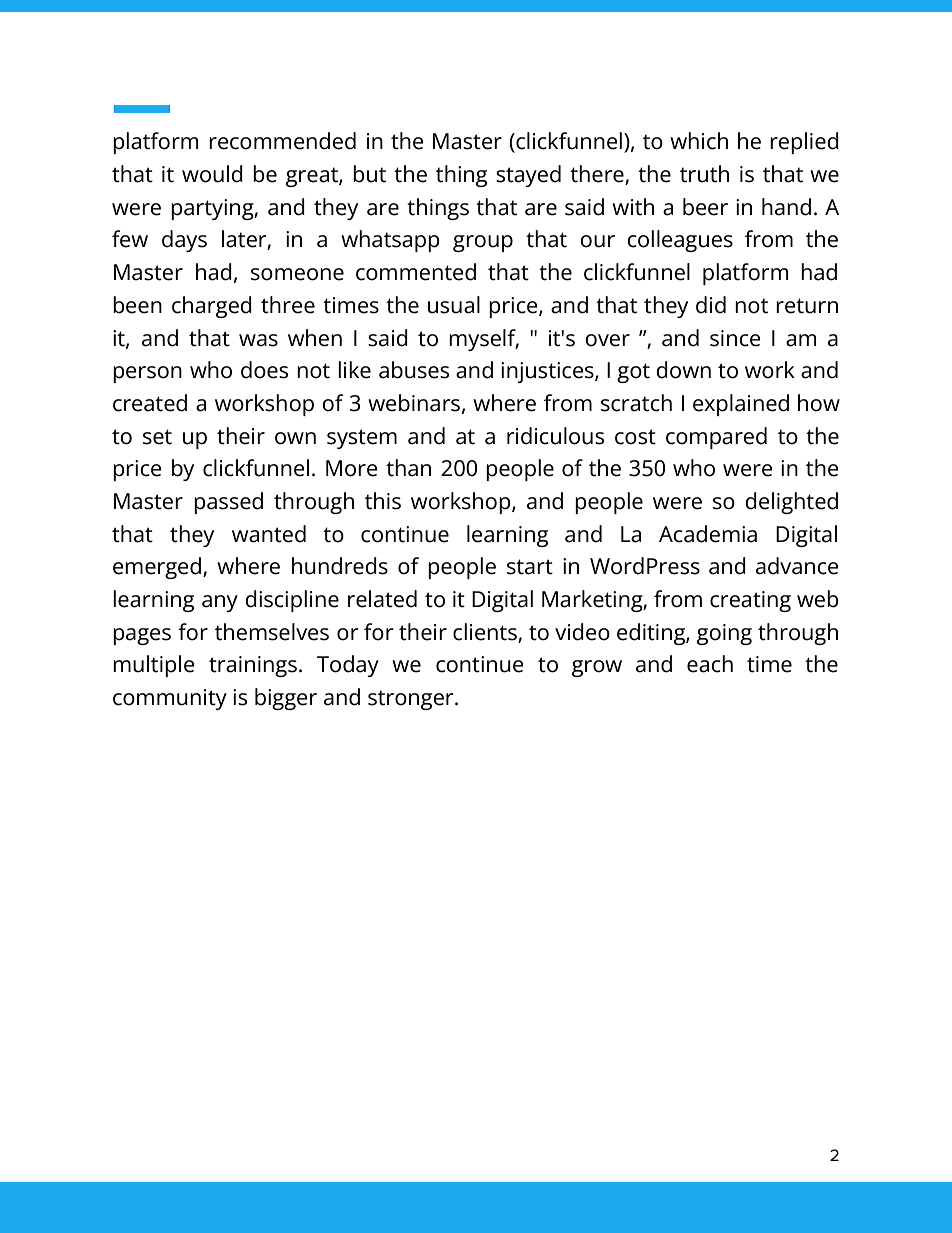 This document has width=952, height=1233. I want to click on trainings, so click(253, 666).
